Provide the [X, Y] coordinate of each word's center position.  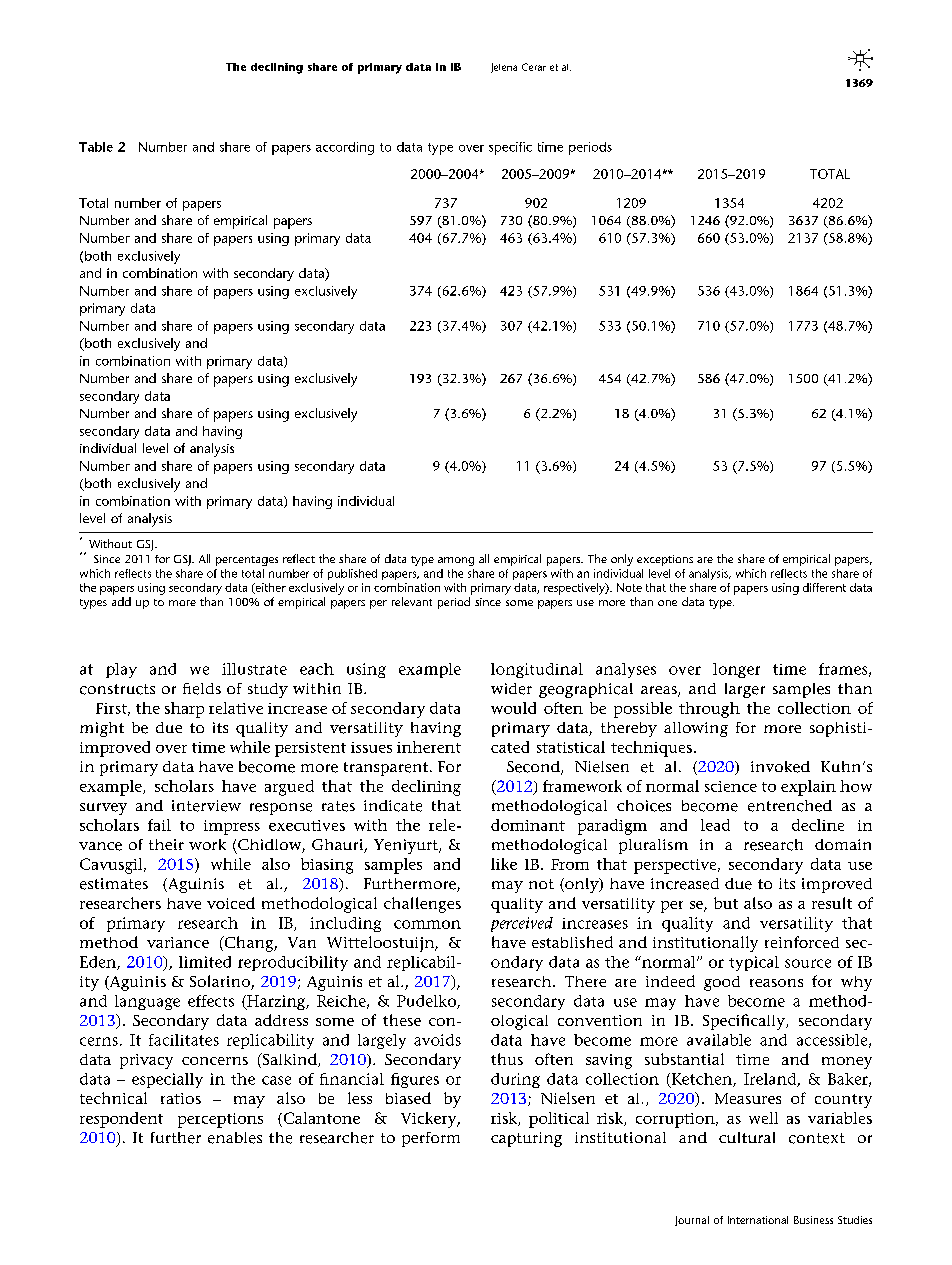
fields [202, 689]
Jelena [504, 68]
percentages [247, 561]
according [345, 148]
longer [736, 670]
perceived [522, 924]
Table [96, 147]
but [726, 903]
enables [235, 1138]
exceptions [665, 560]
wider [511, 689]
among [456, 561]
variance [178, 942]
